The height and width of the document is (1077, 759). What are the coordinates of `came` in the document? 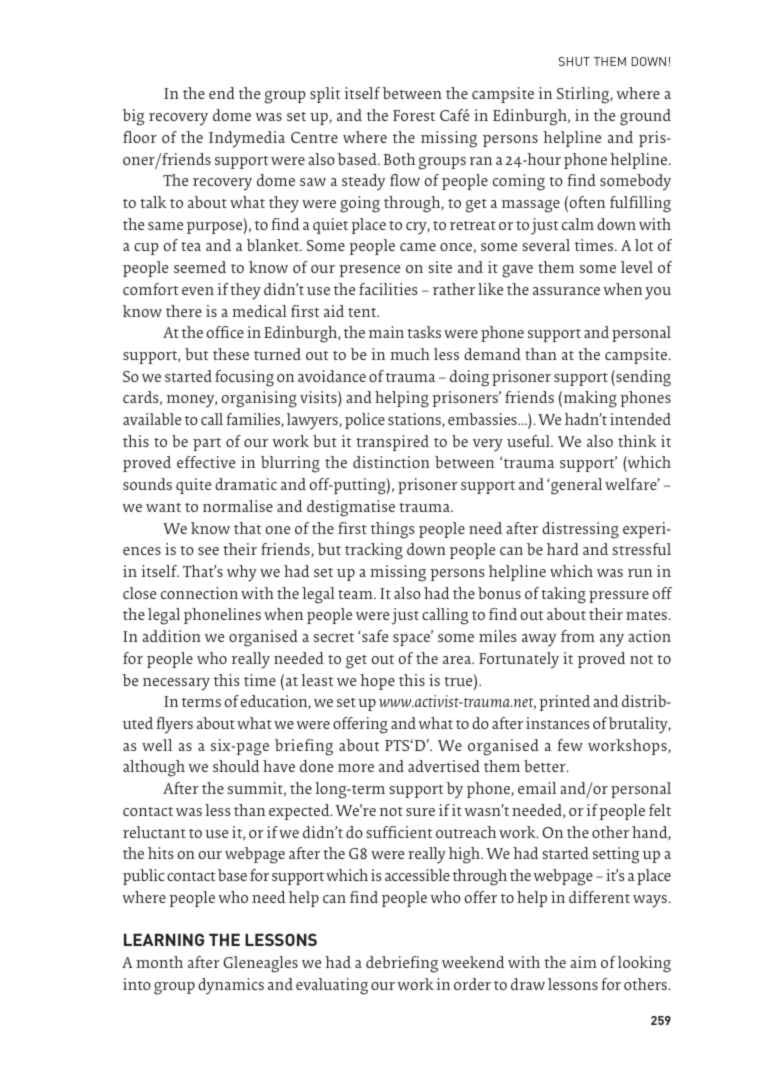 It's located at (418, 247).
